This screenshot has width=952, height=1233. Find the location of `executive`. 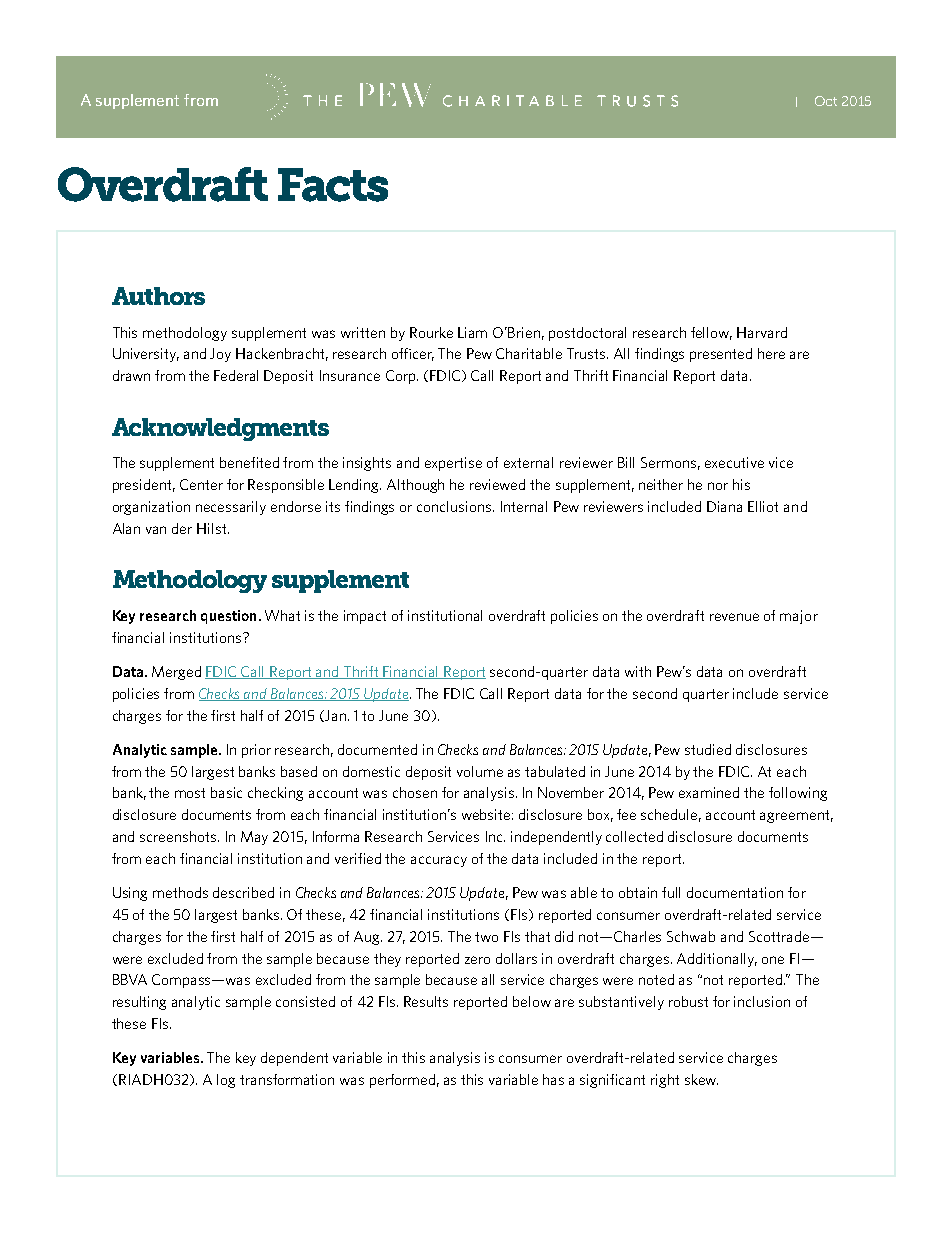

executive is located at coordinates (734, 462).
